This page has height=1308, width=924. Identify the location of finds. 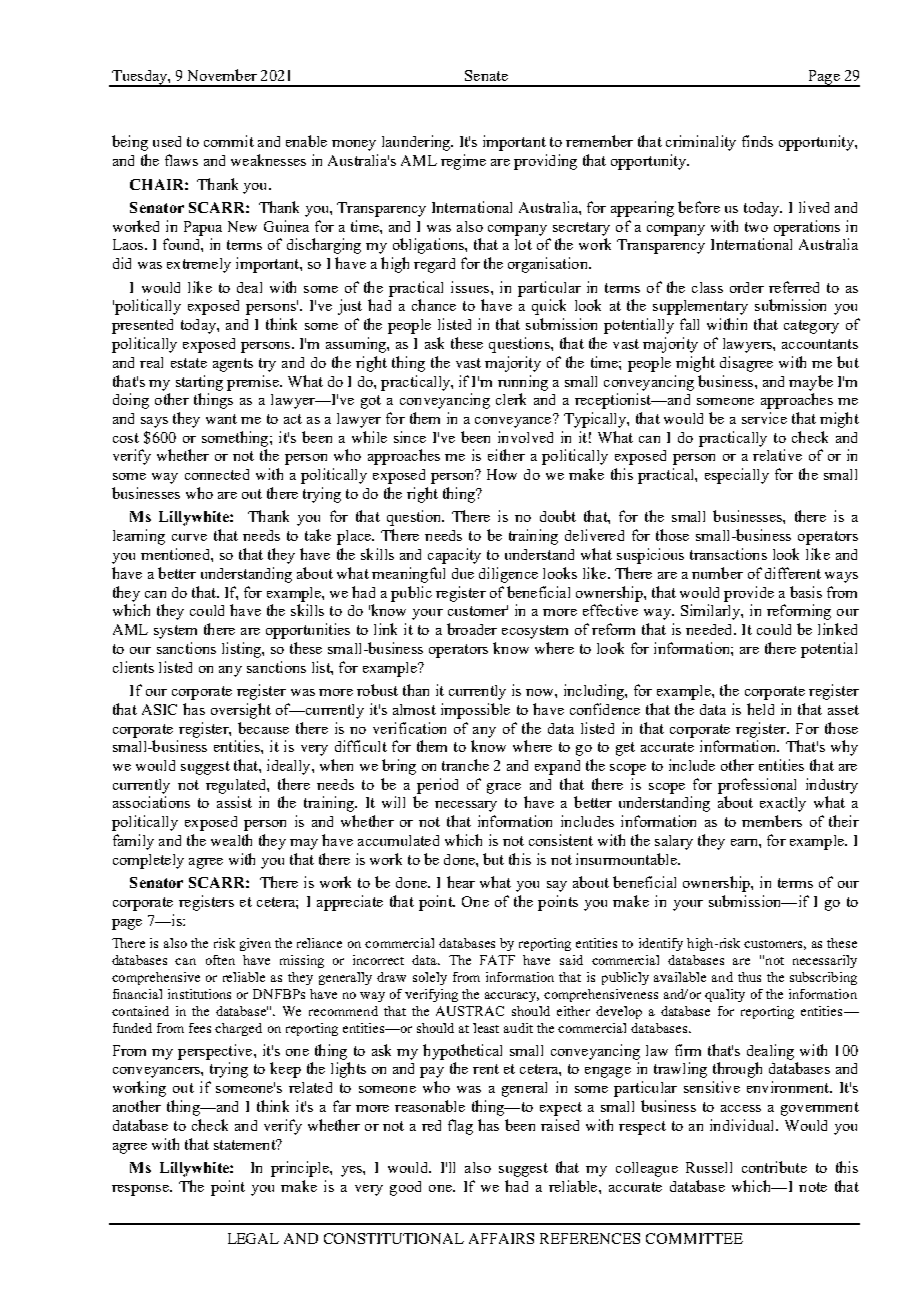
(757, 141).
